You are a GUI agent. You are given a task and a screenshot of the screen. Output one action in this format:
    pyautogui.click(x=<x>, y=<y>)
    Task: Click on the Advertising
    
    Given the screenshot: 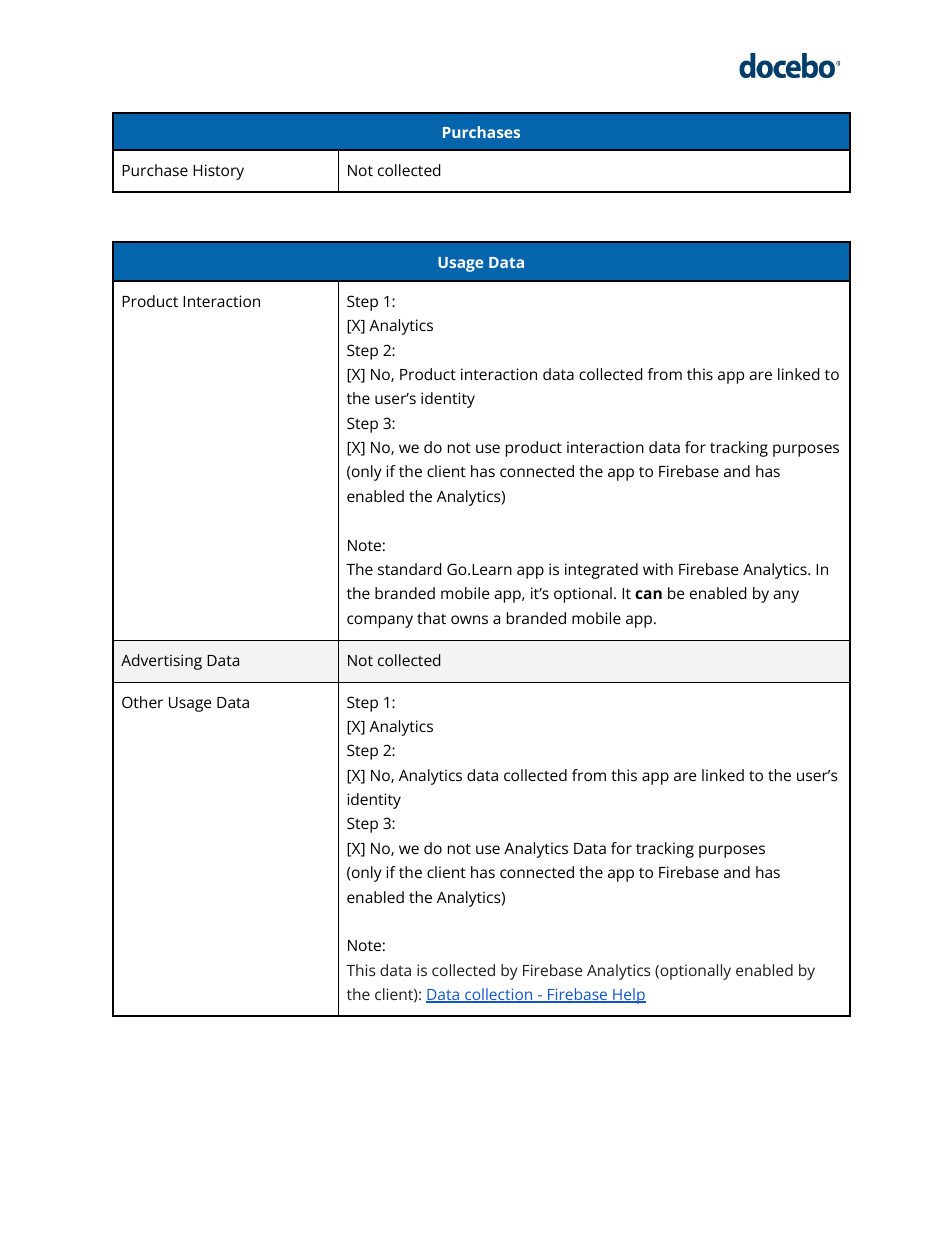 What is the action you would take?
    pyautogui.click(x=161, y=662)
